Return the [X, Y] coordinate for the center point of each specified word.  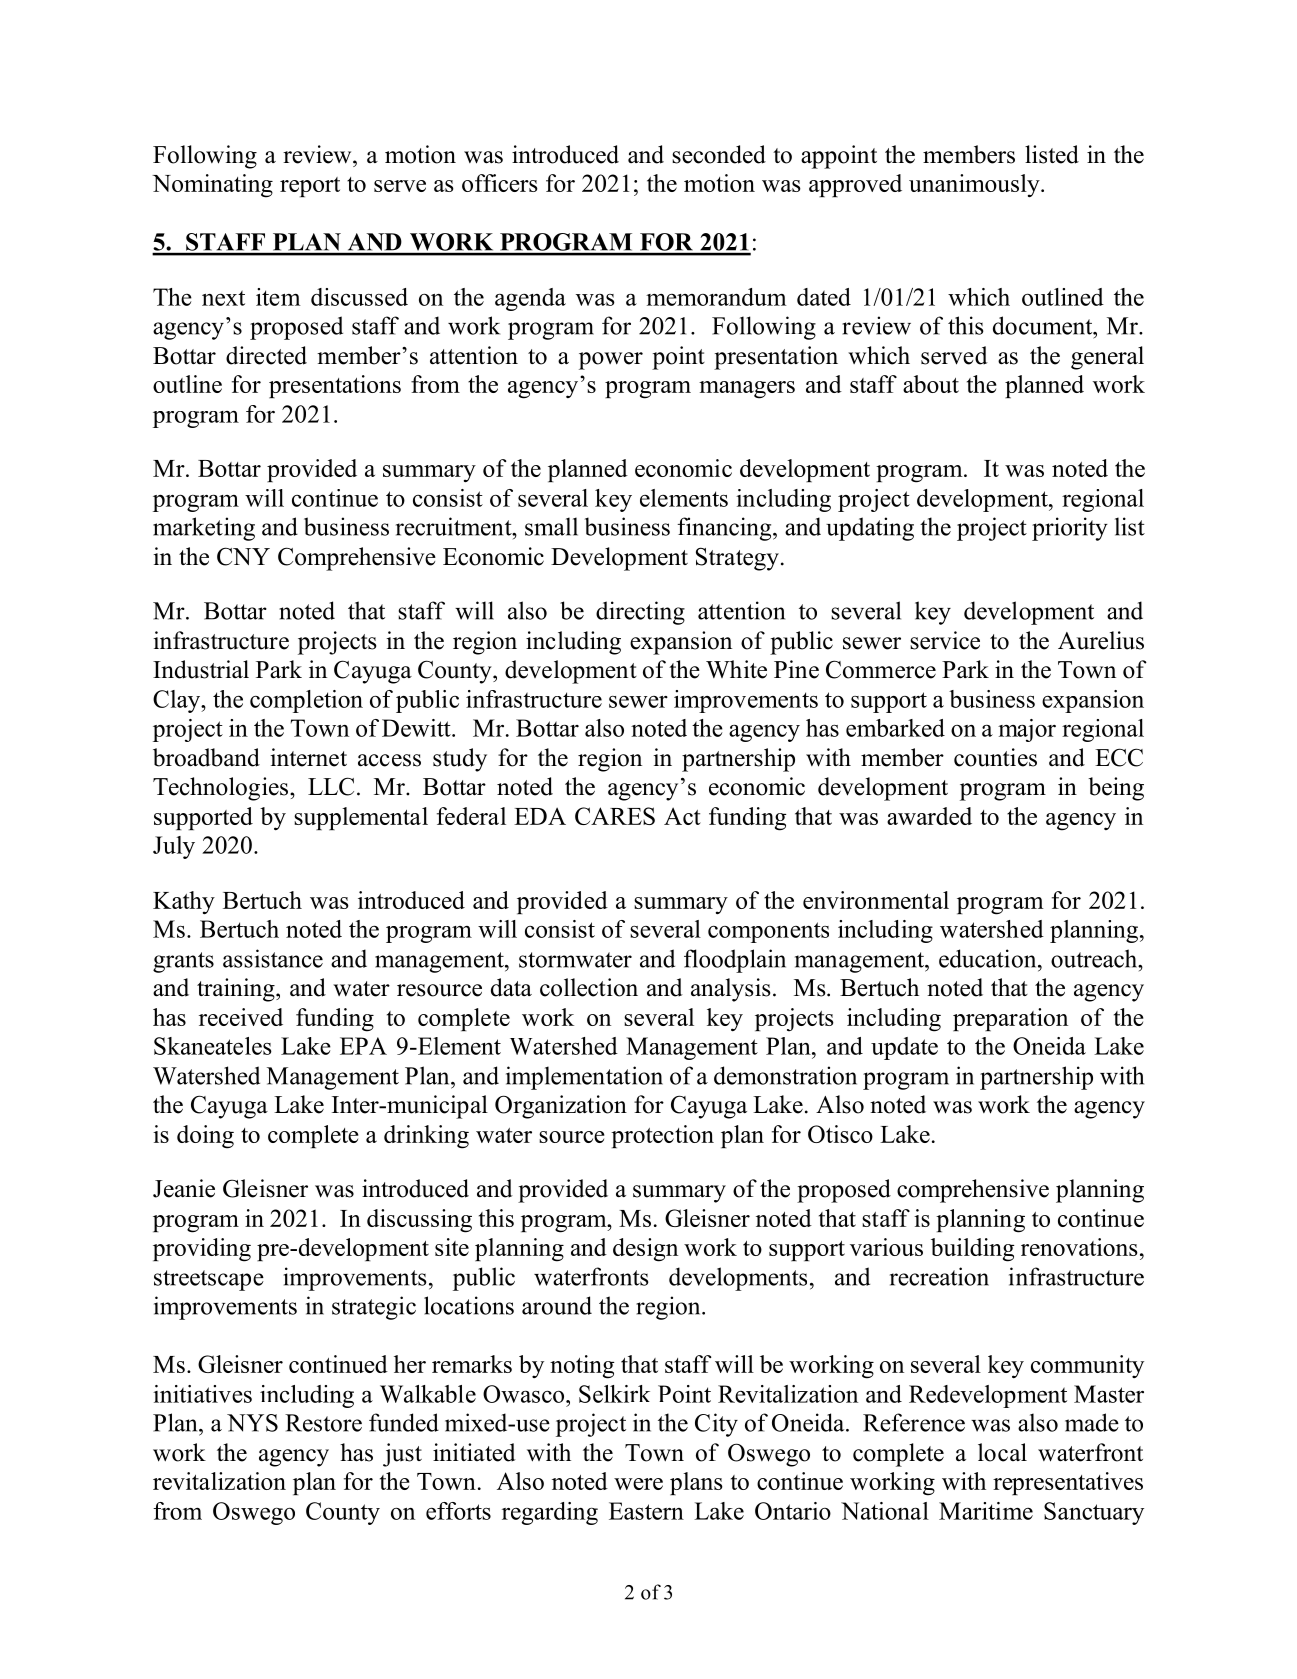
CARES [615, 816]
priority [1070, 529]
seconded [719, 154]
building [973, 1250]
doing [205, 1137]
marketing [204, 529]
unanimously [975, 185]
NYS [252, 1423]
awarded [929, 816]
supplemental [361, 818]
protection [662, 1136]
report [310, 187]
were [638, 1484]
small [551, 526]
